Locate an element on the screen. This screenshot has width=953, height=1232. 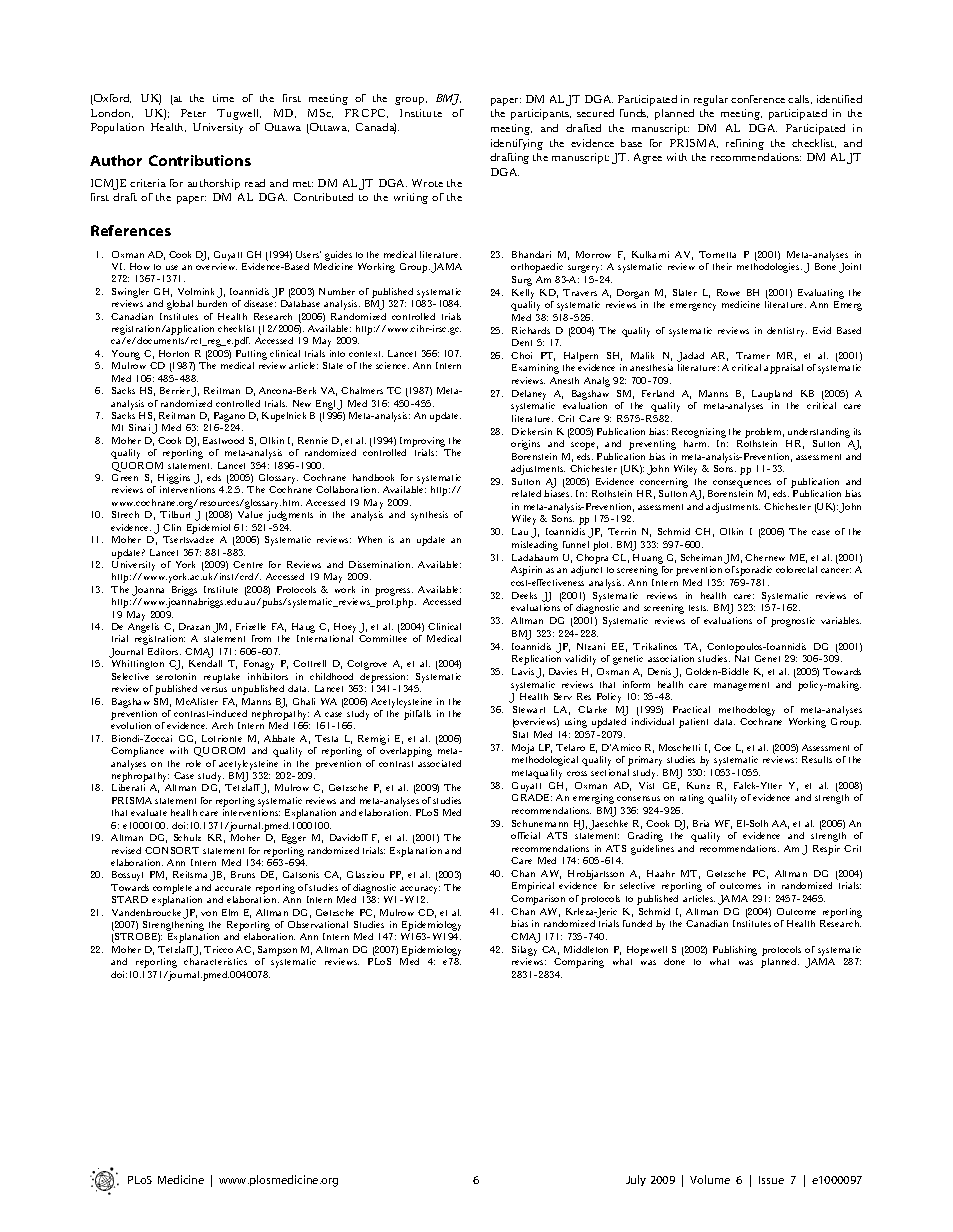
Higgins is located at coordinates (174, 480).
